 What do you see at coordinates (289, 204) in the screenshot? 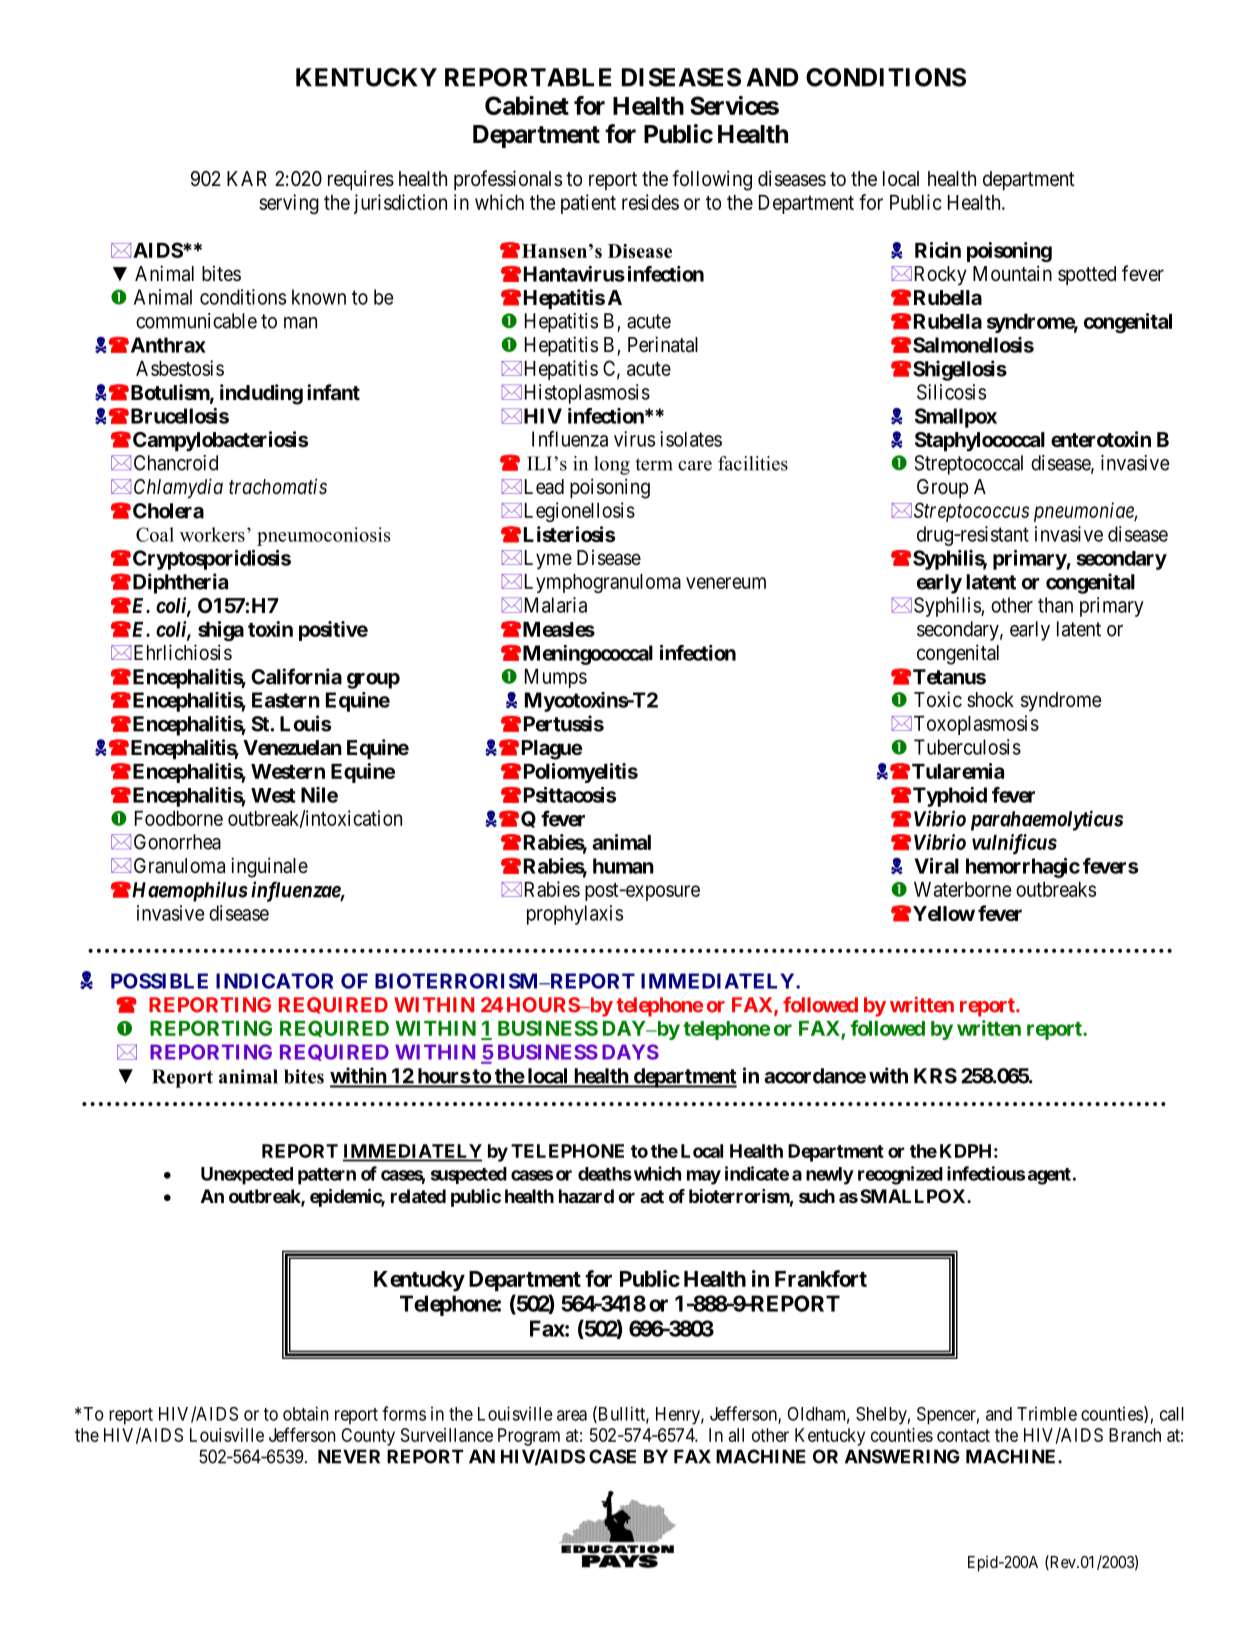
I see `serving` at bounding box center [289, 204].
